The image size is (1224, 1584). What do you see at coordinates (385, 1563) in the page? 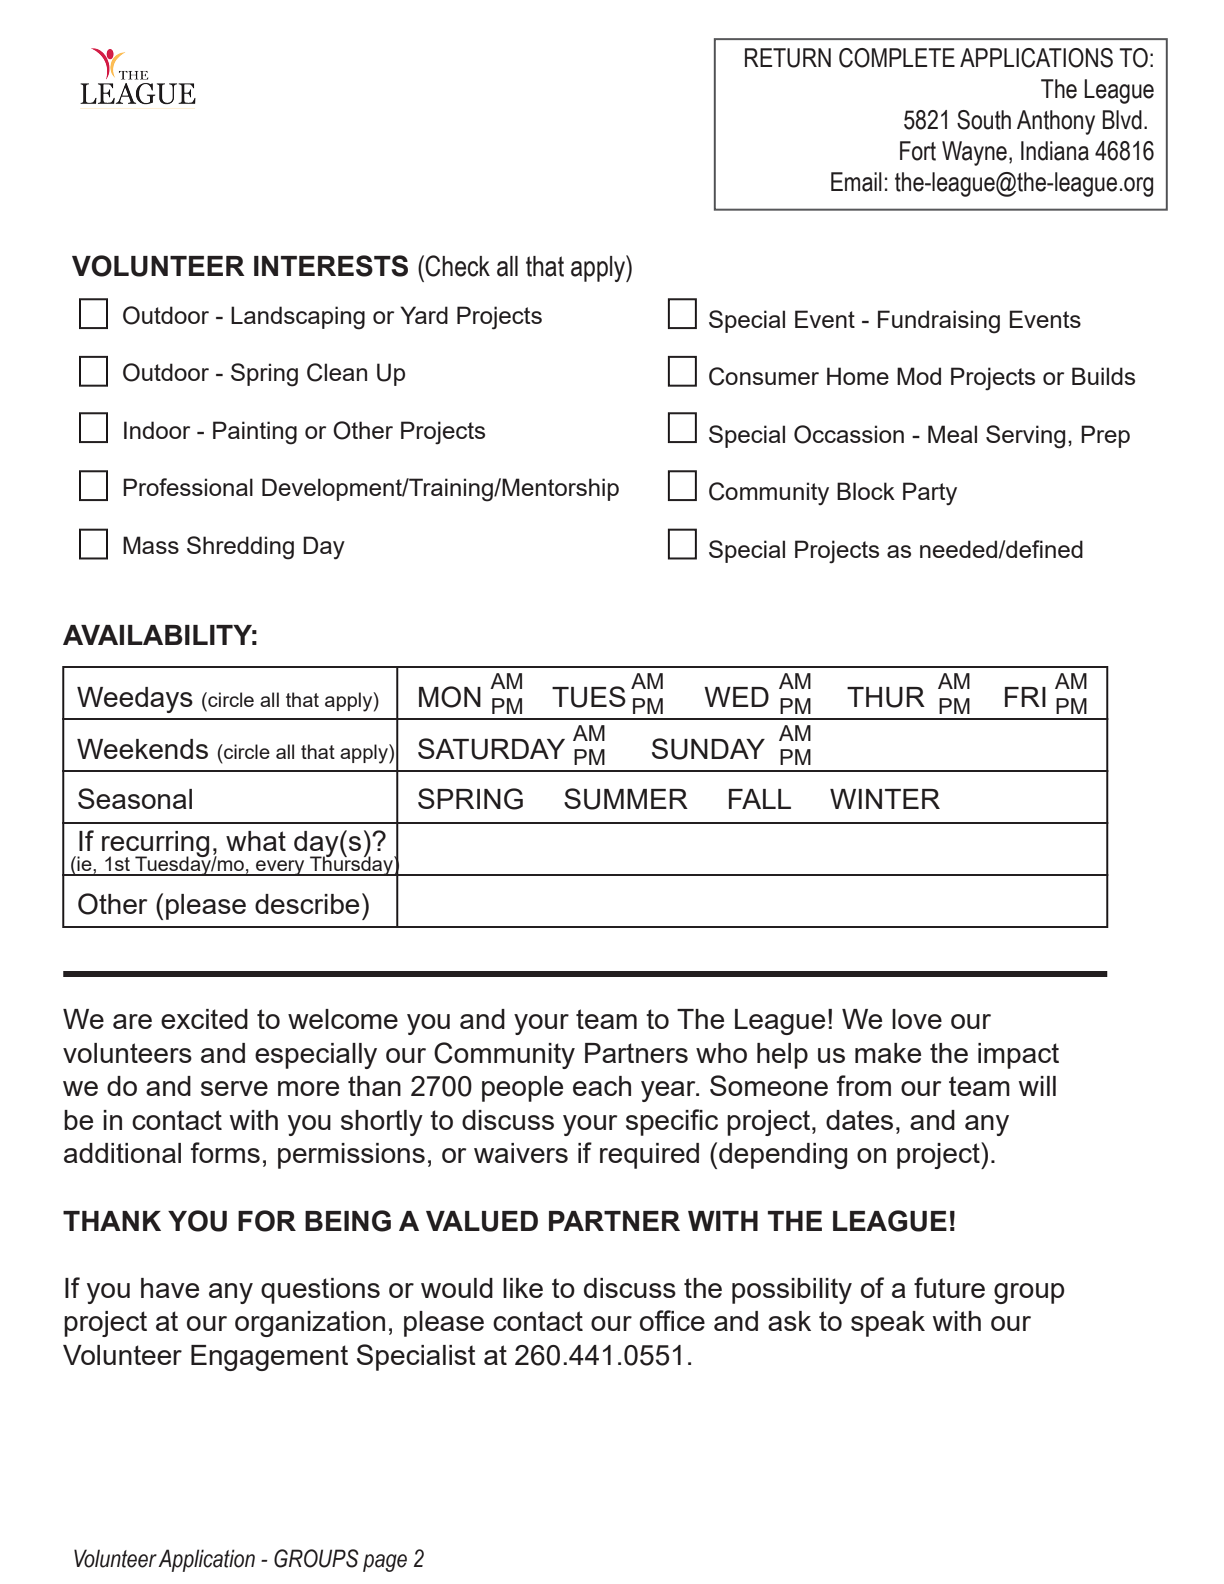
I see `page` at bounding box center [385, 1563].
